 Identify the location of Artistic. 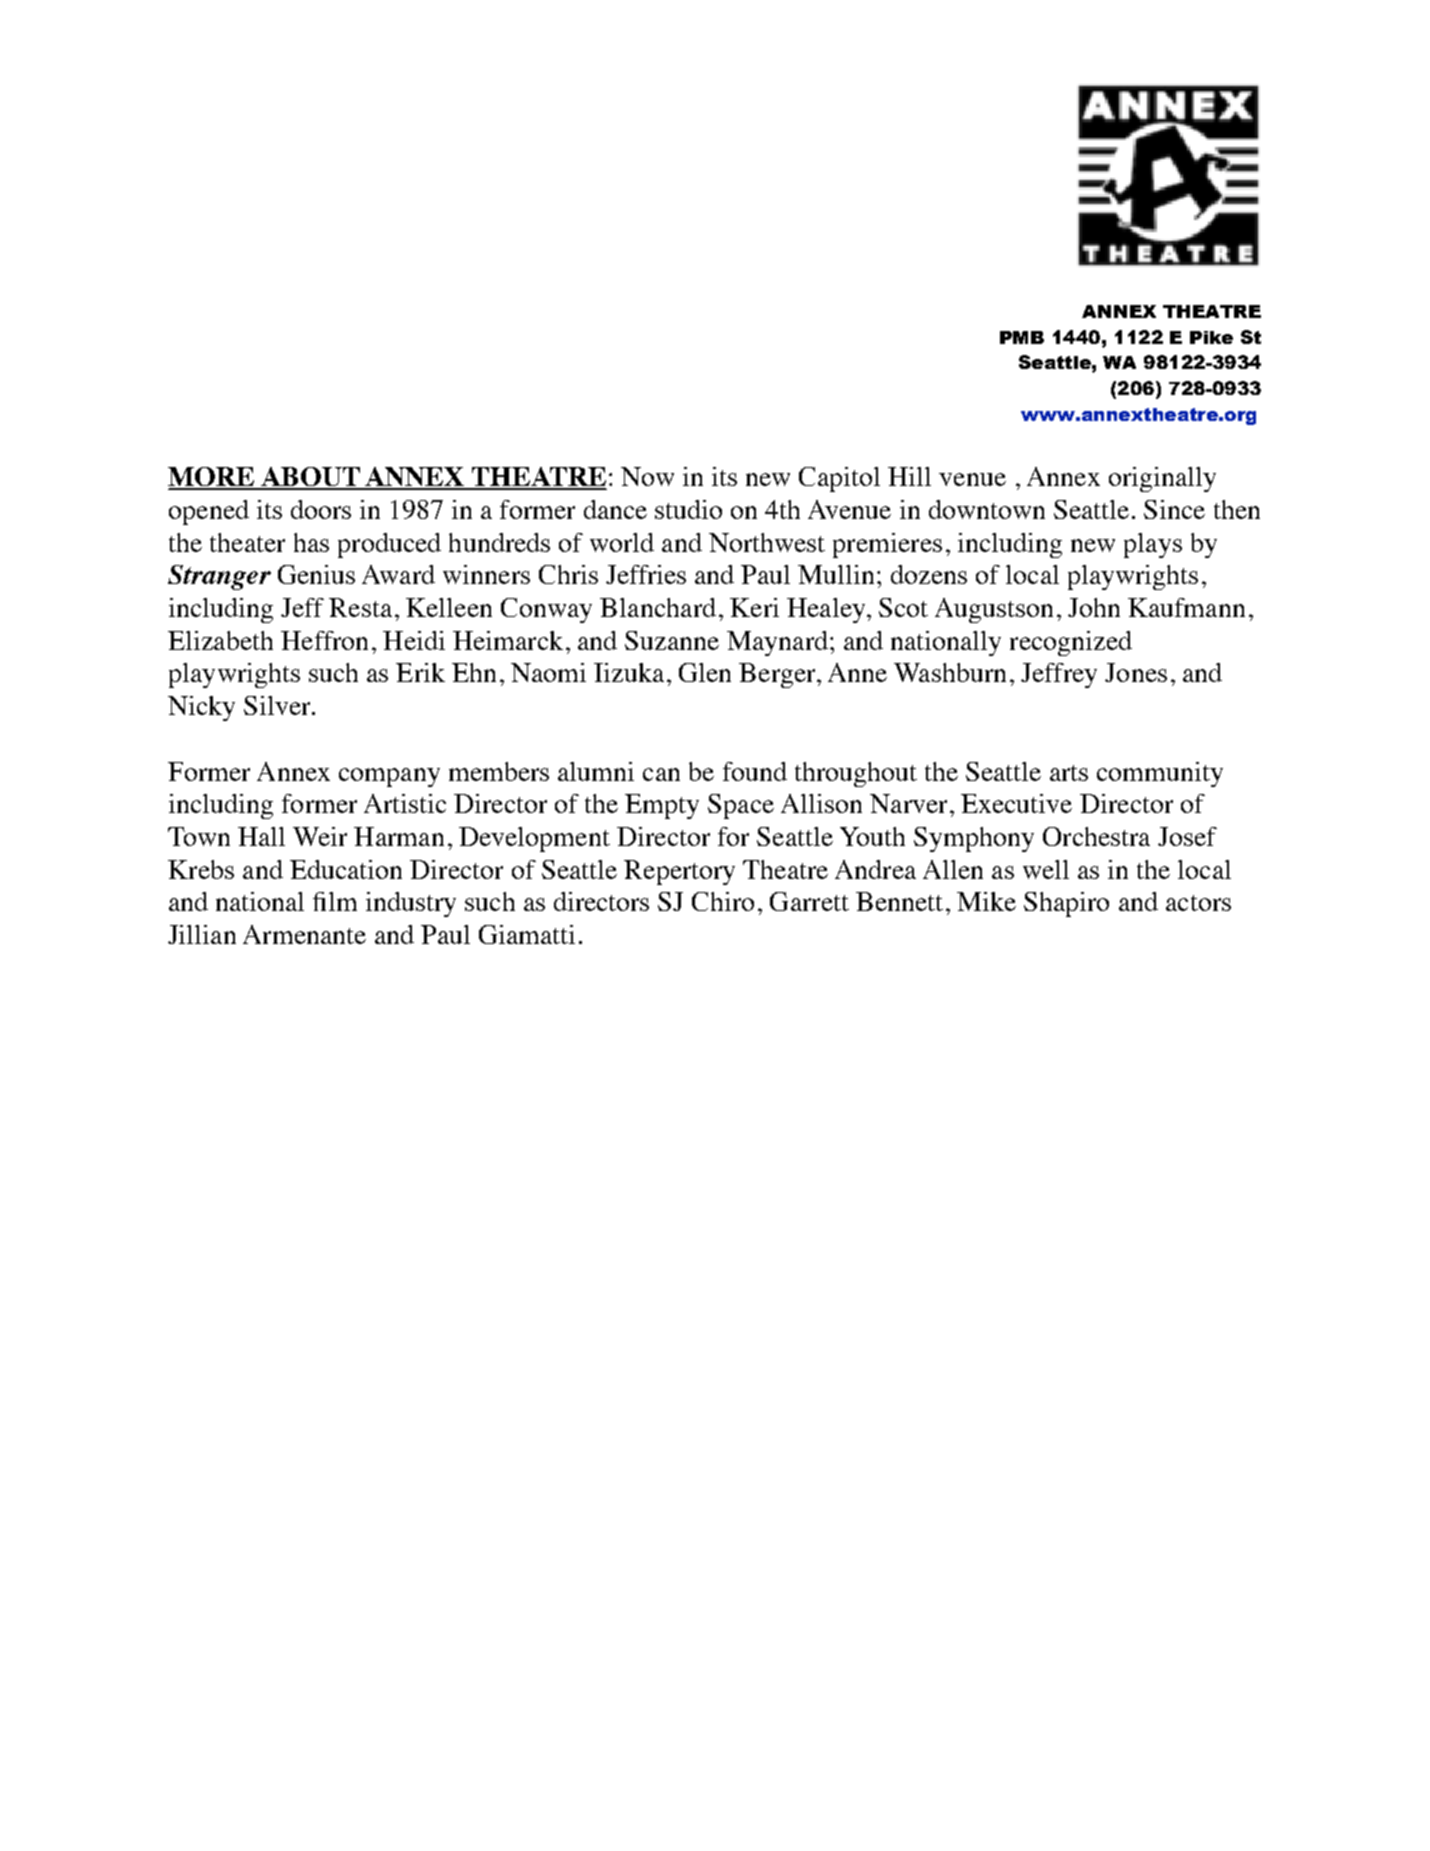
(405, 803).
